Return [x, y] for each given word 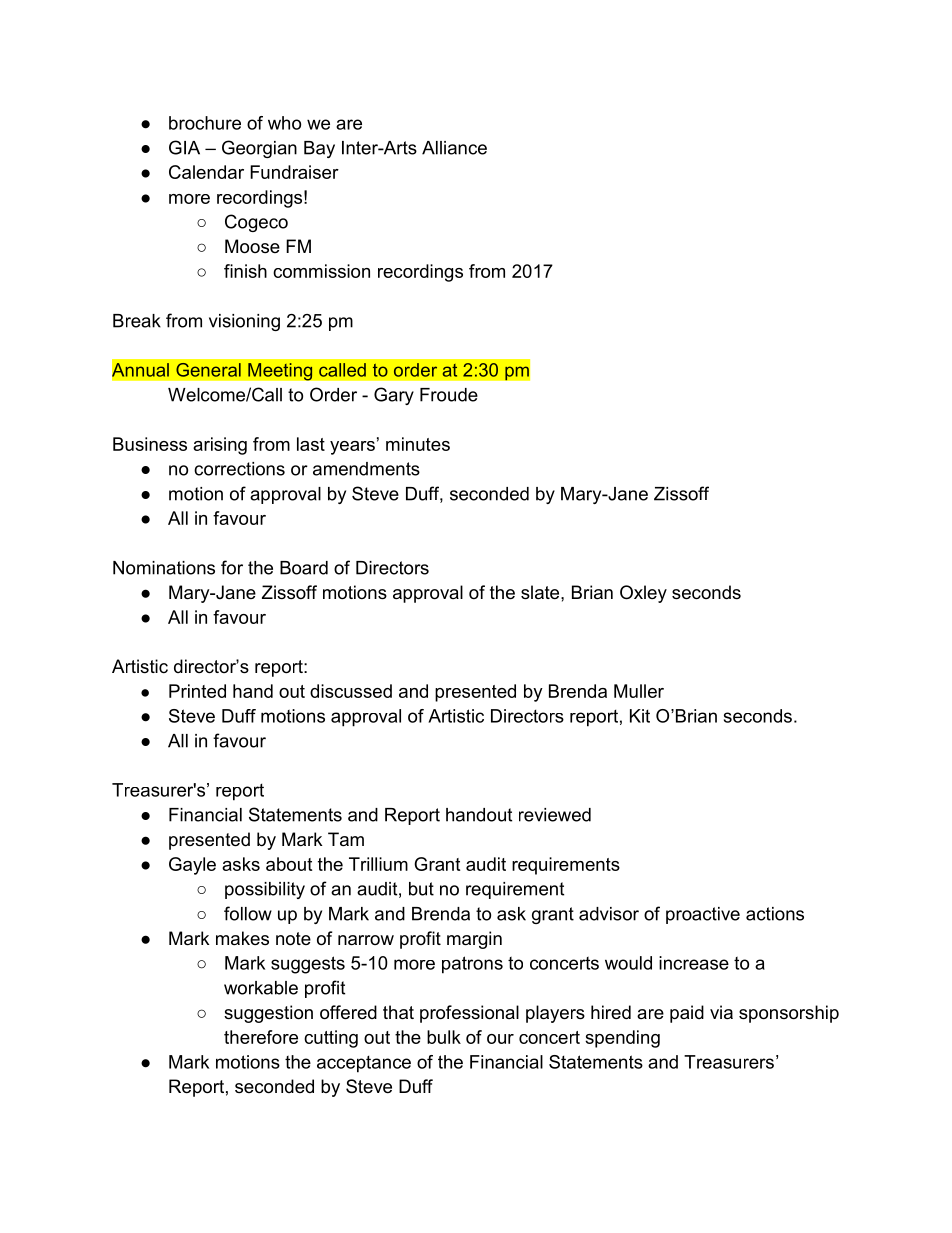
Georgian [259, 149]
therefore [261, 1037]
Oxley [643, 594]
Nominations [164, 568]
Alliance [454, 148]
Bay [319, 149]
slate [541, 592]
